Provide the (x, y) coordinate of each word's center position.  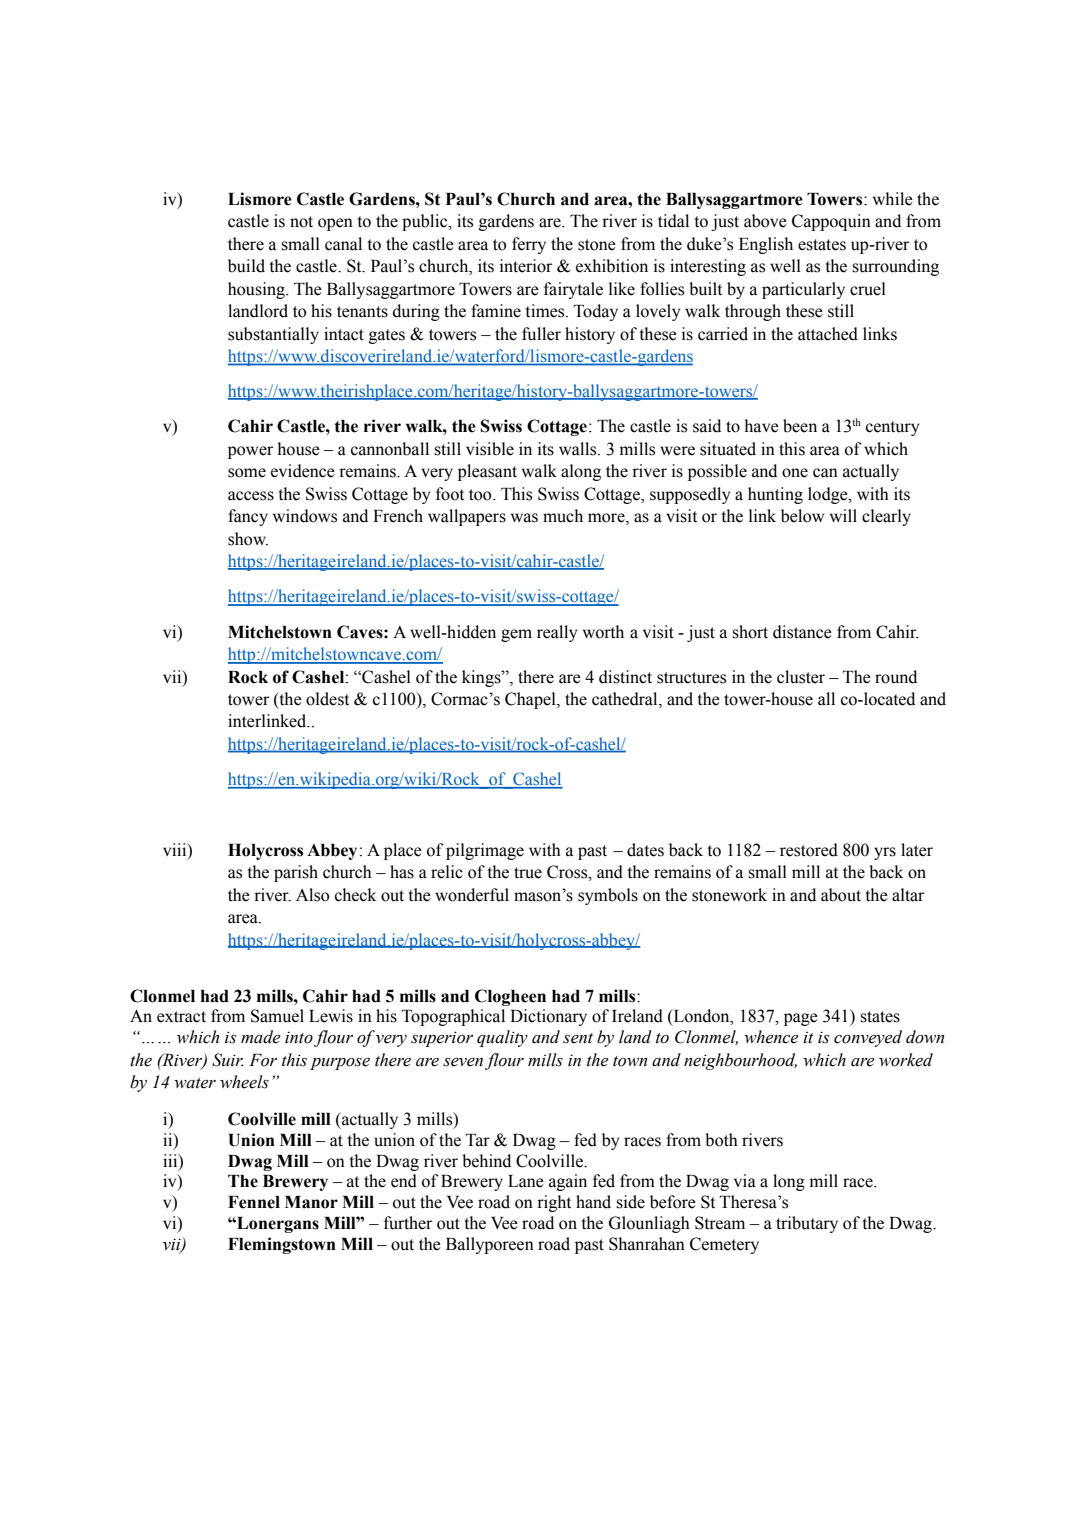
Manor (311, 1202)
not (301, 222)
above (765, 221)
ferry (529, 245)
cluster (801, 677)
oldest (327, 699)
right (554, 1203)
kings (482, 678)
